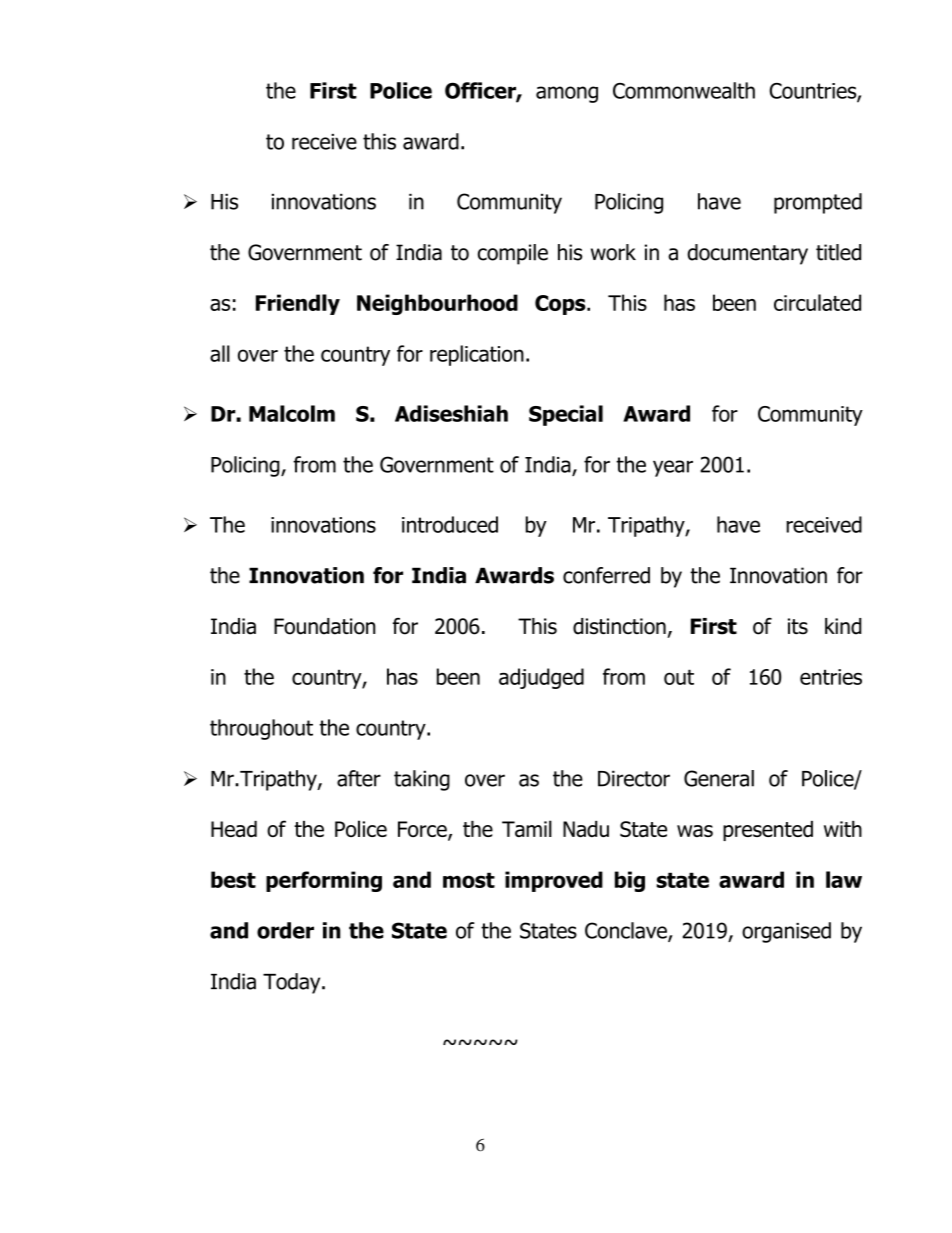 Image resolution: width=952 pixels, height=1233 pixels. Describe the element at coordinates (567, 94) in the screenshot. I see `among` at that location.
